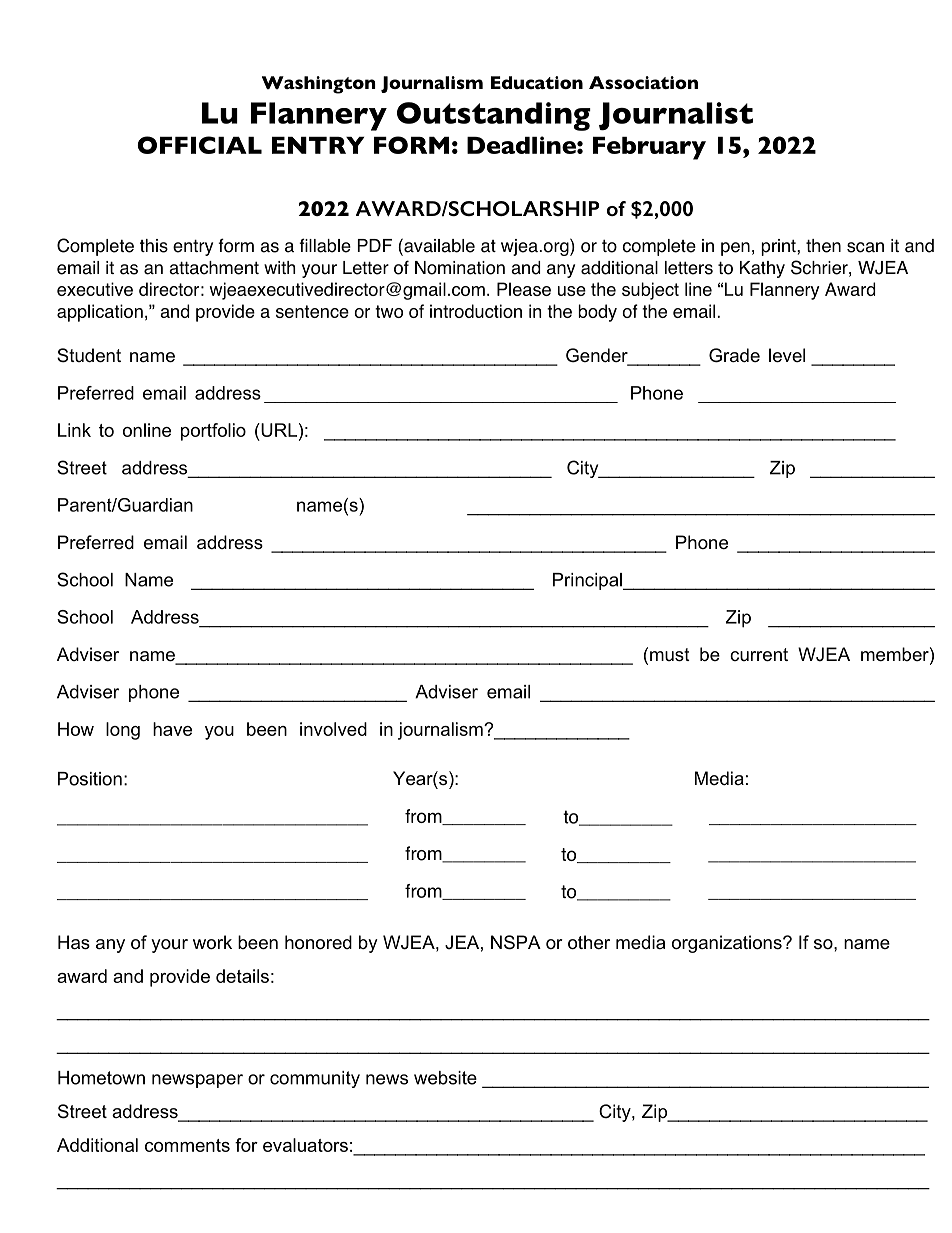 This screenshot has height=1233, width=952. I want to click on Journalist, so click(676, 116).
